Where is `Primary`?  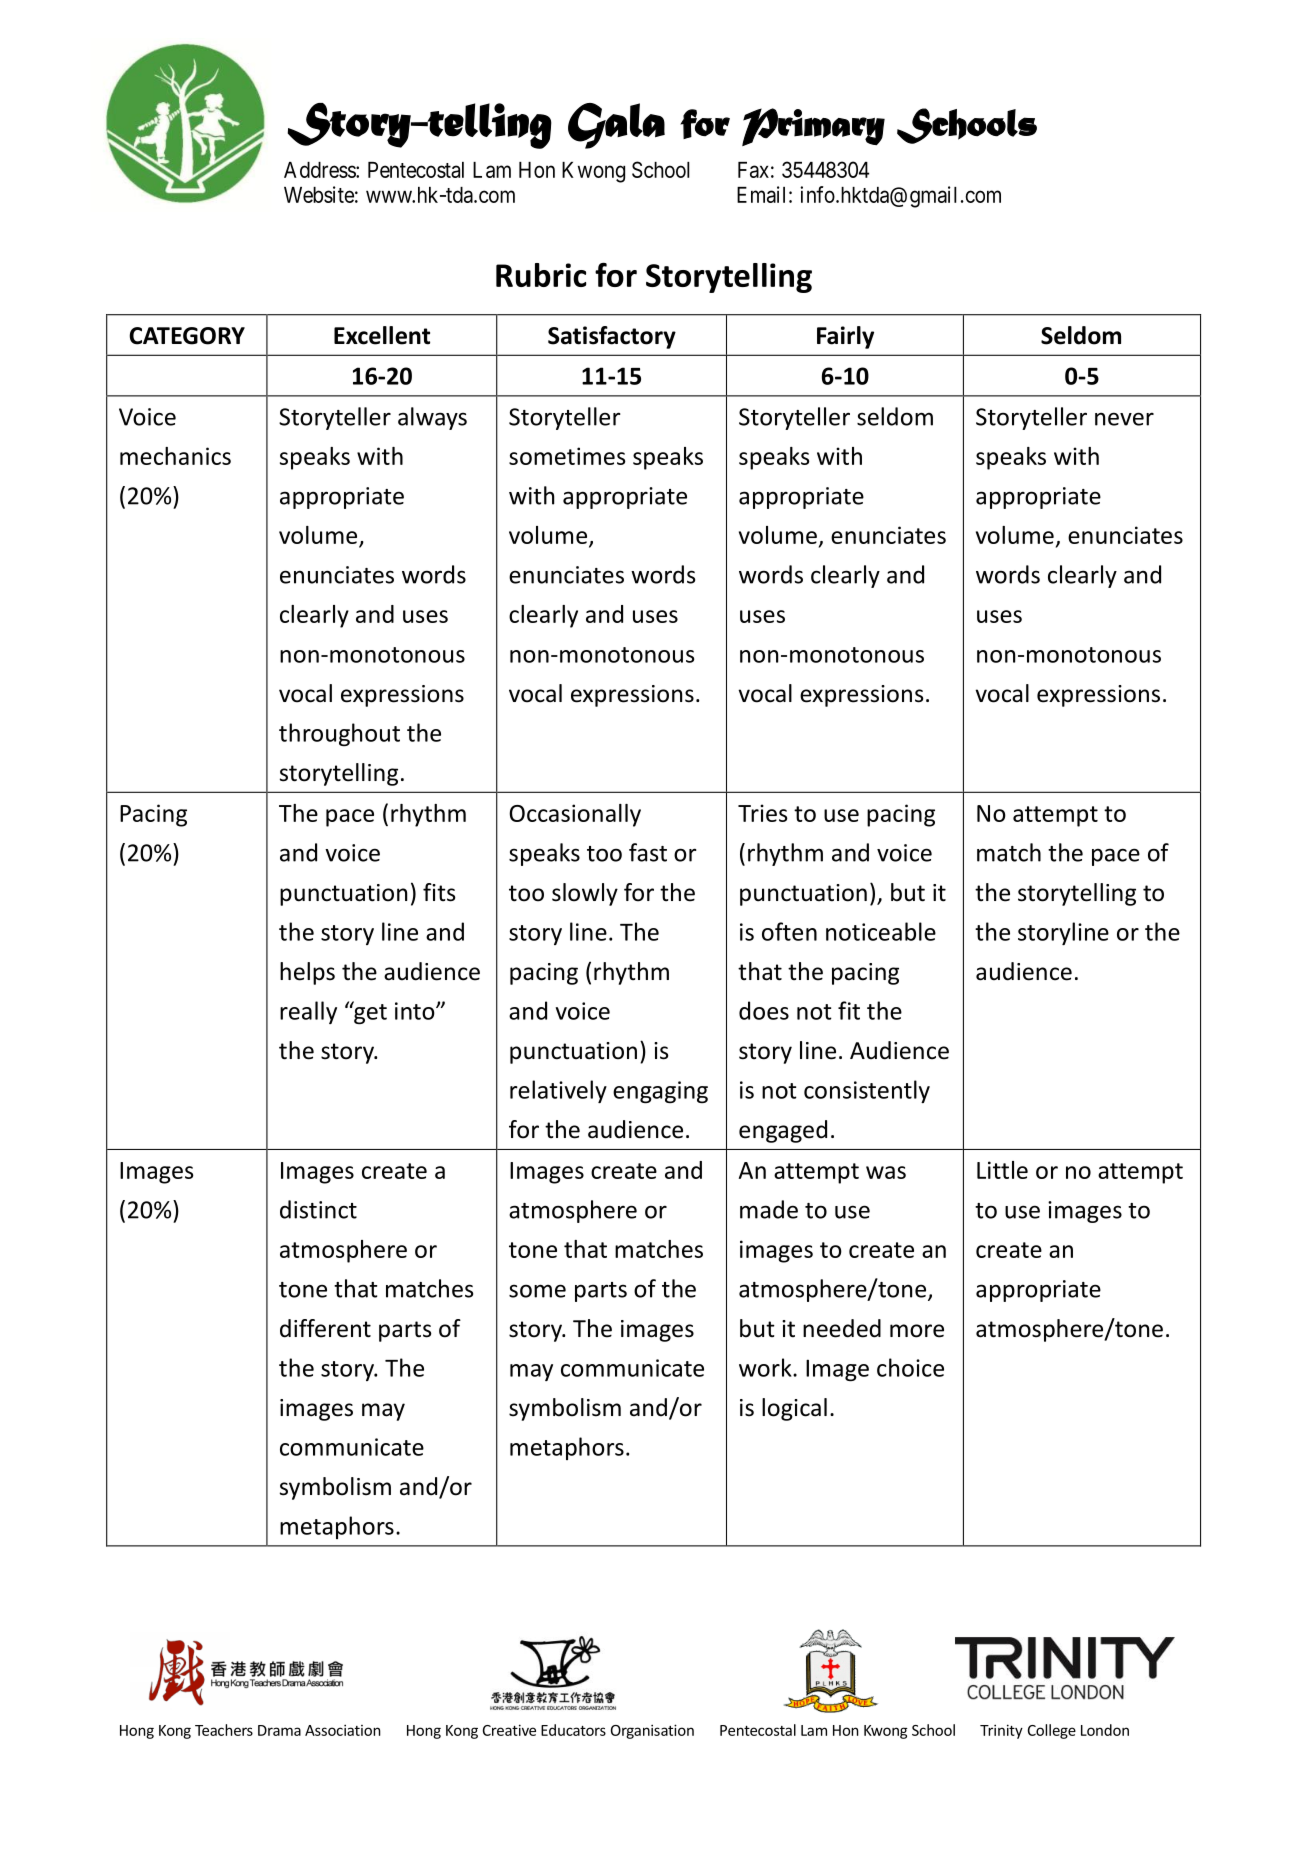
Primary is located at coordinates (813, 127).
